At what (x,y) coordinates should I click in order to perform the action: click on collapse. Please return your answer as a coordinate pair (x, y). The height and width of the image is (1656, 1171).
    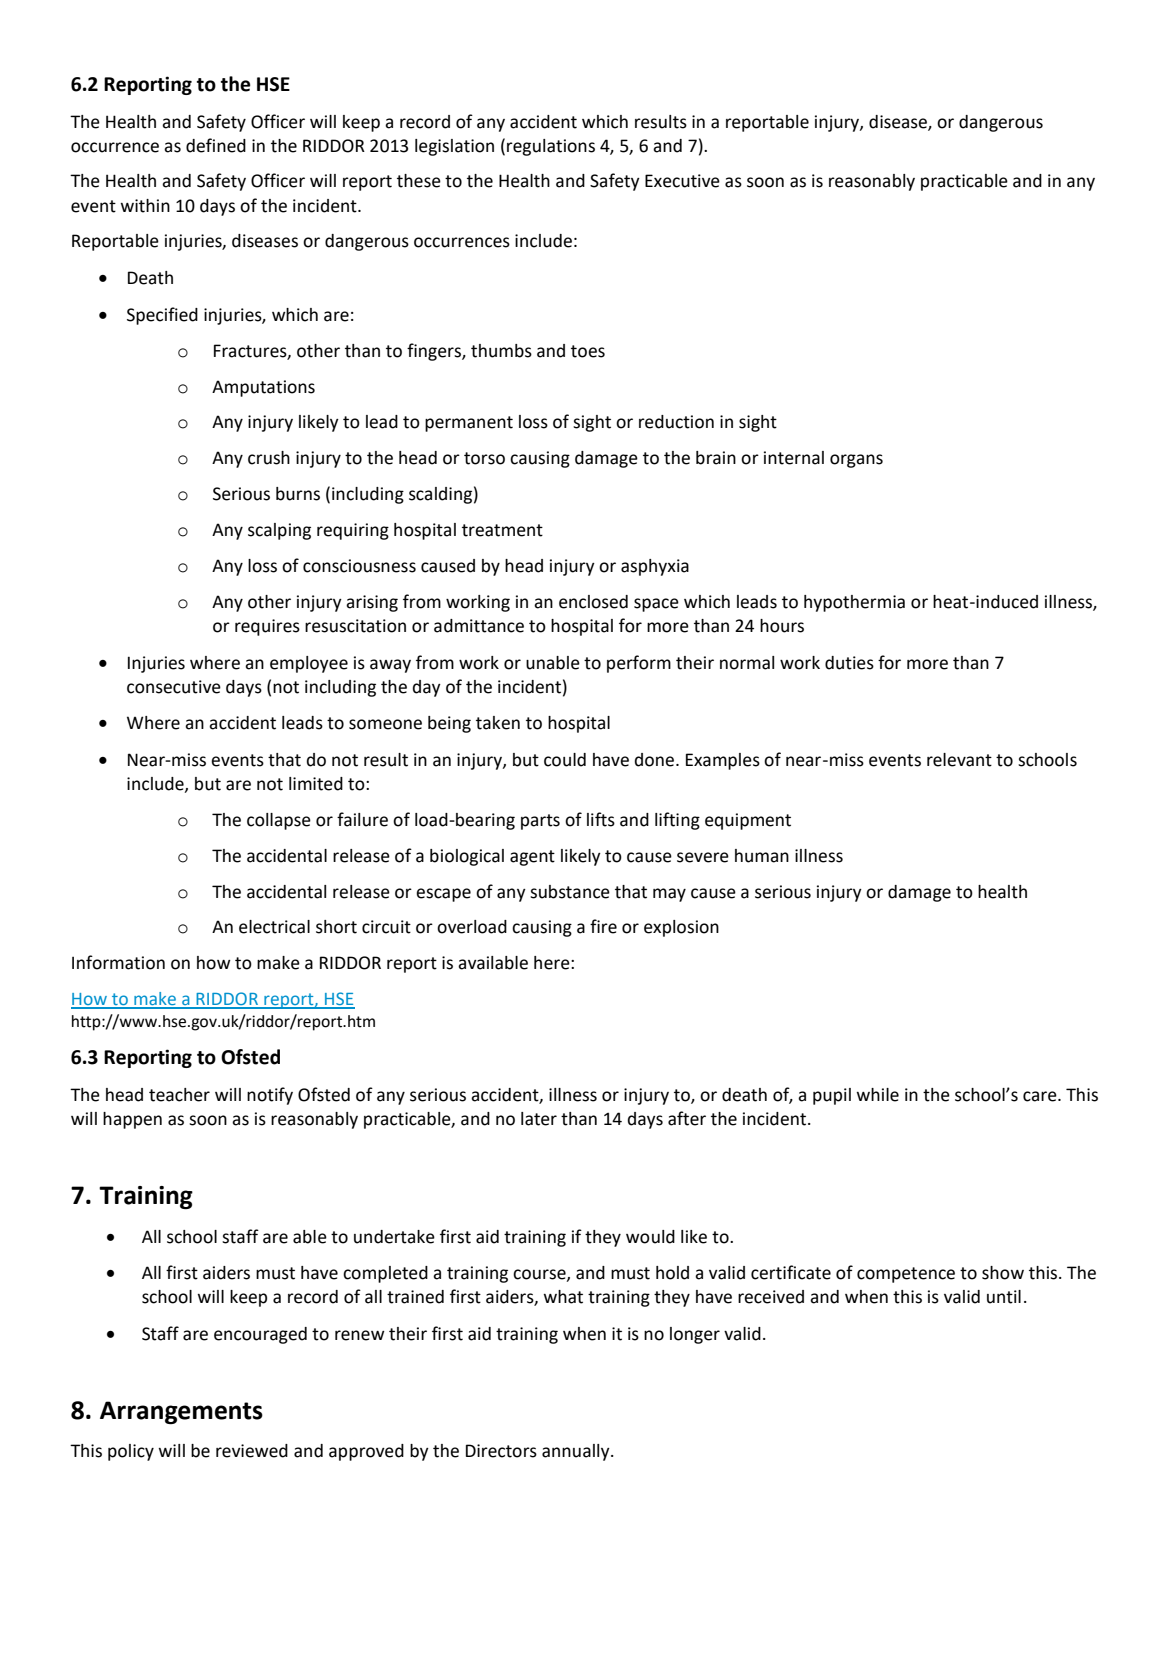
    Looking at the image, I should click on (279, 821).
